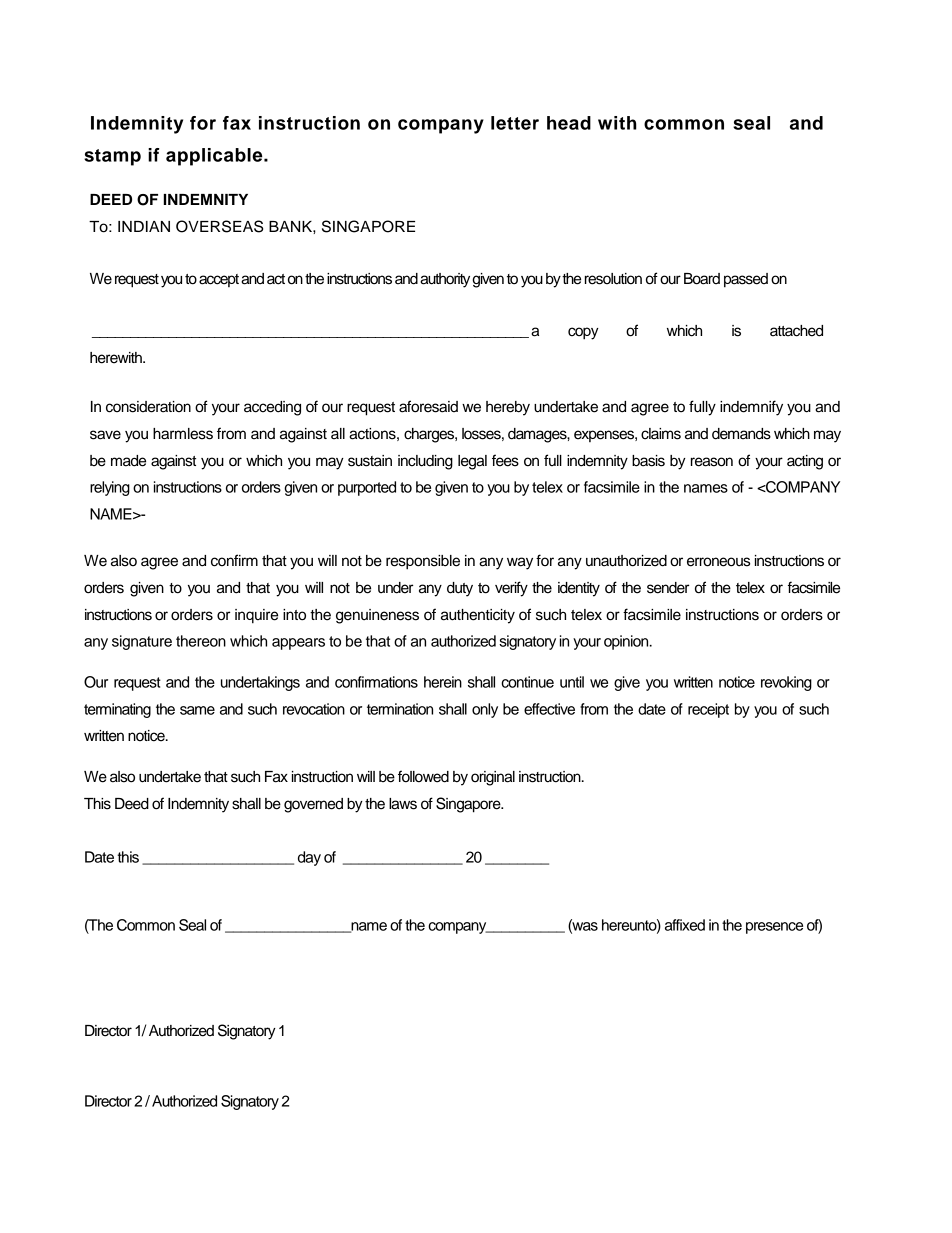 The image size is (952, 1233). What do you see at coordinates (786, 683) in the screenshot?
I see `revoking` at bounding box center [786, 683].
